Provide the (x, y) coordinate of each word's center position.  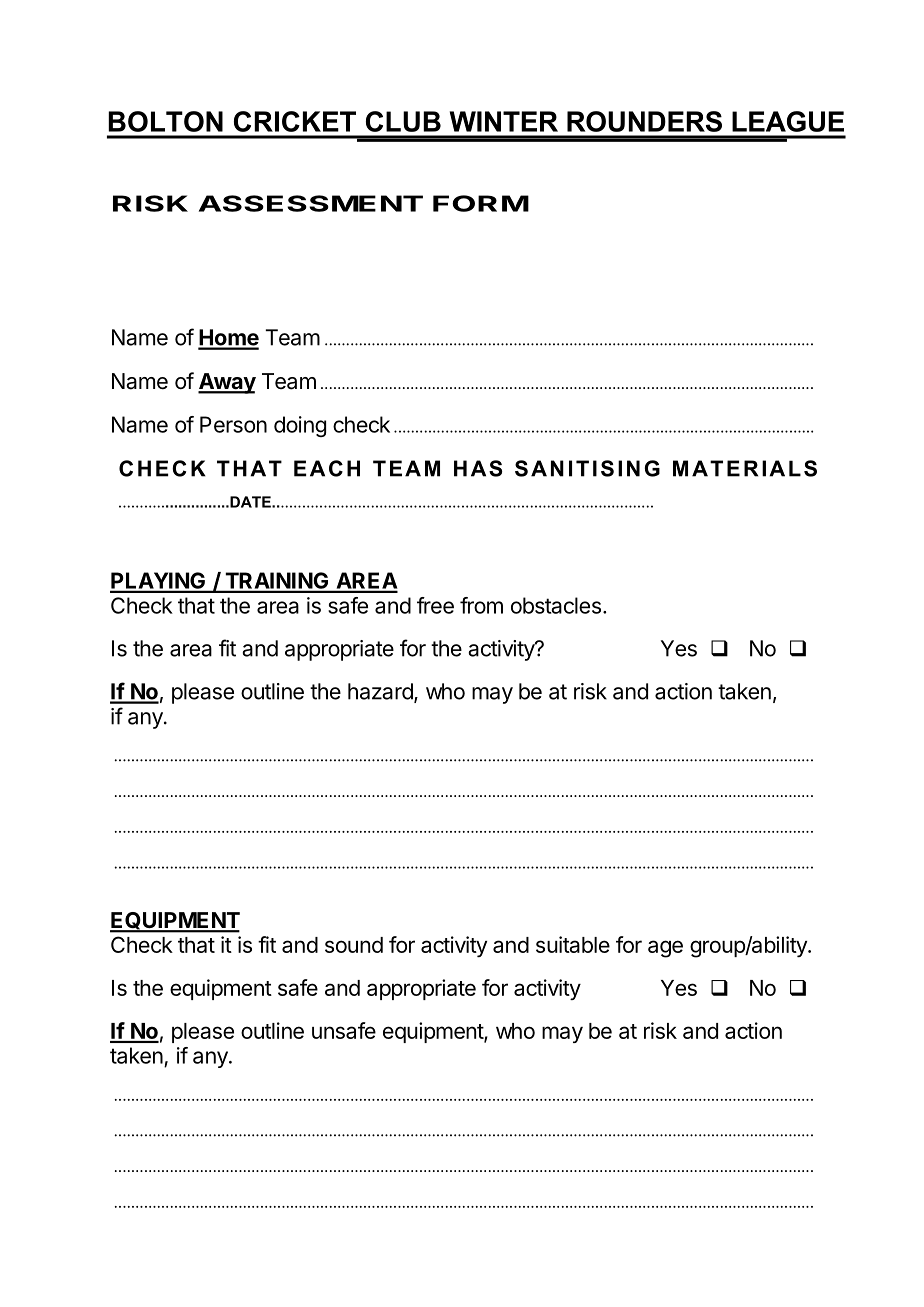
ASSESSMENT (311, 203)
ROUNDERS (644, 121)
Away (227, 383)
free (435, 605)
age (665, 949)
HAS (478, 468)
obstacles (556, 605)
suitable (573, 944)
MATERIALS (745, 468)
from (481, 605)
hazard (381, 692)
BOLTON (165, 121)
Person (233, 424)
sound (354, 945)
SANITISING (587, 468)
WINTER (504, 121)
